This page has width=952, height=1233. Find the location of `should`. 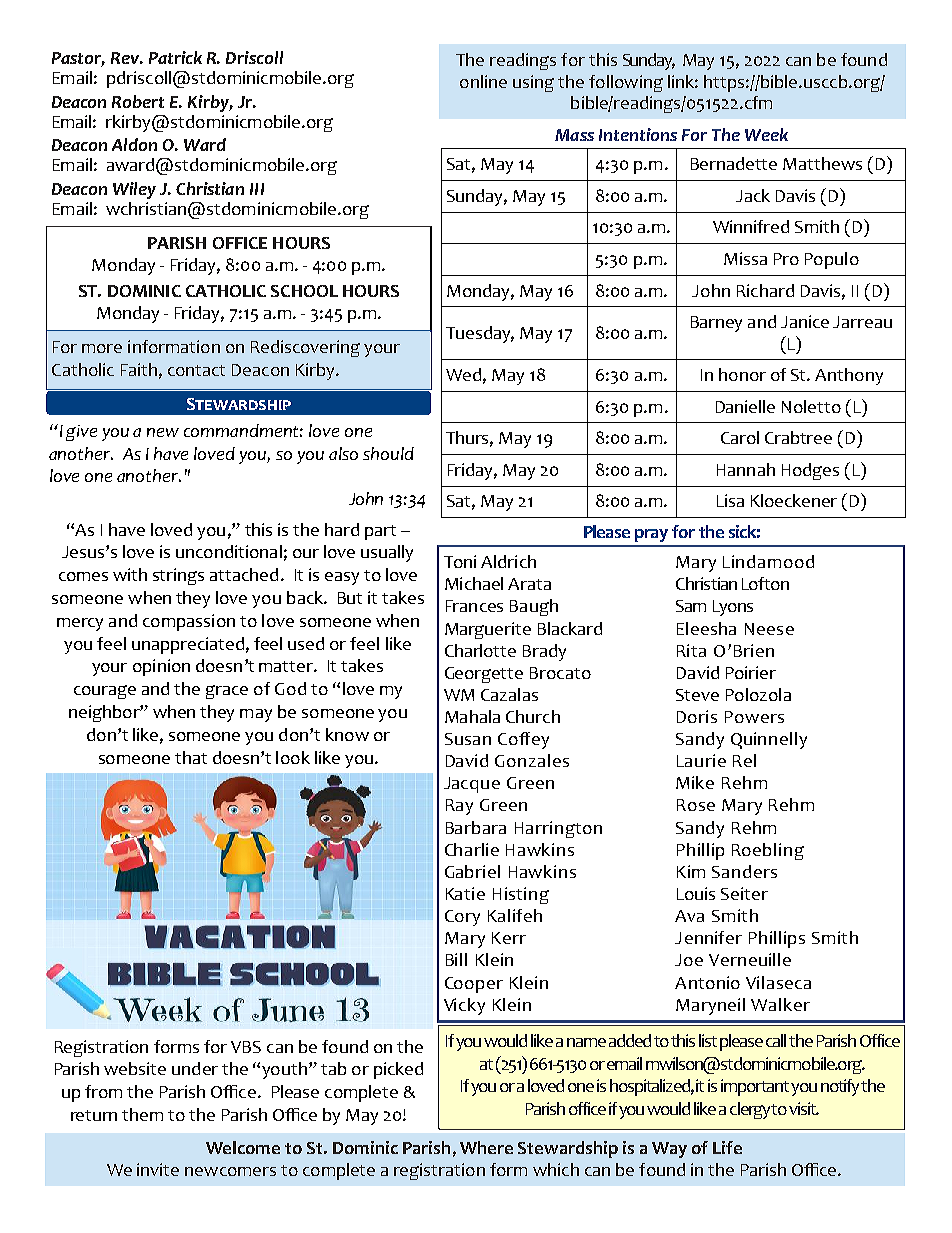

should is located at coordinates (388, 453).
